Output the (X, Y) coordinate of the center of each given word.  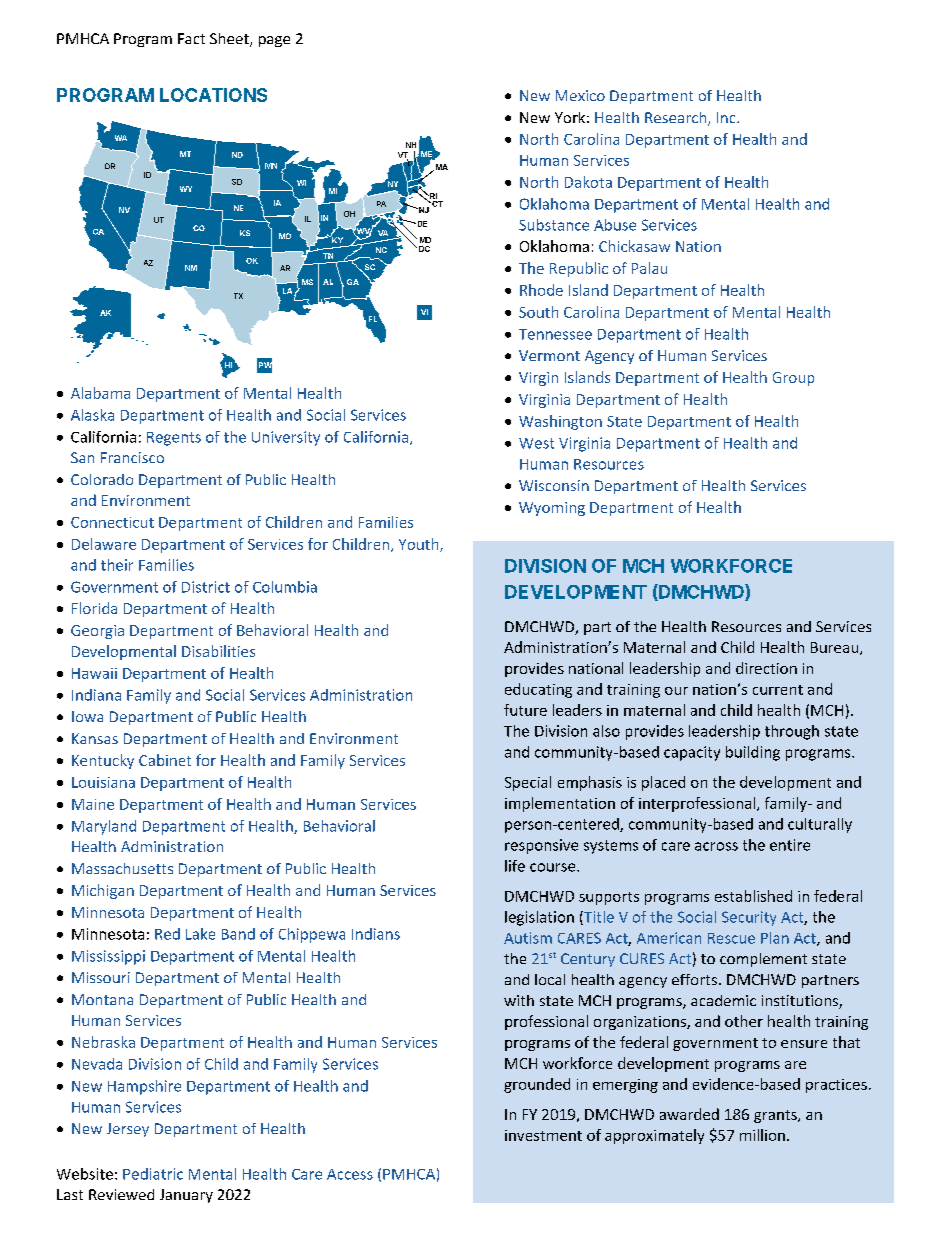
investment (543, 1135)
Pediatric (153, 1174)
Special (528, 783)
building (753, 753)
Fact (191, 38)
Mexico (580, 95)
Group (793, 379)
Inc (727, 117)
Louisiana (103, 782)
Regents (174, 439)
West (536, 443)
